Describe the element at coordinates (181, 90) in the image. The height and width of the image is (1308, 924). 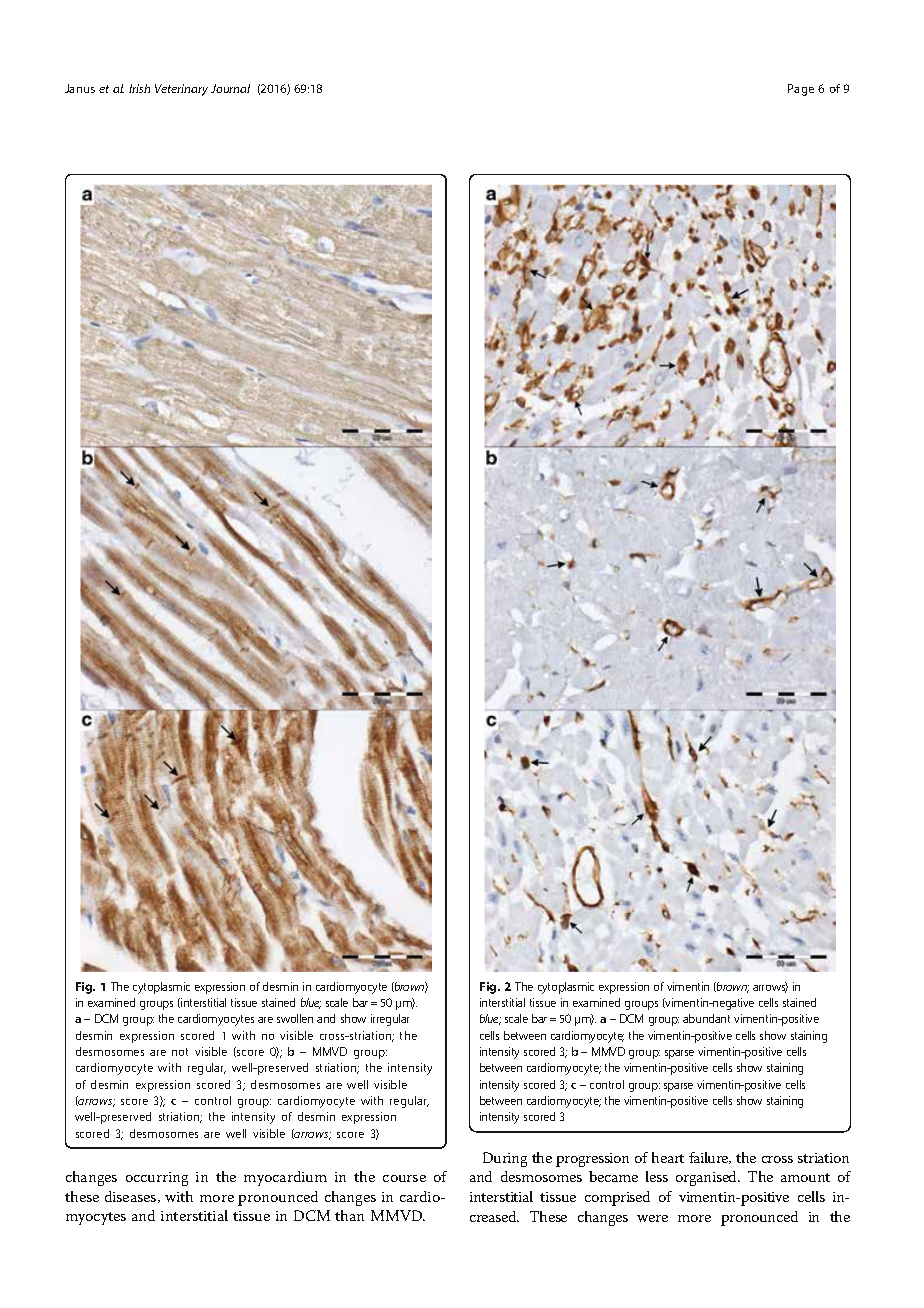
I see `Veterinary` at that location.
